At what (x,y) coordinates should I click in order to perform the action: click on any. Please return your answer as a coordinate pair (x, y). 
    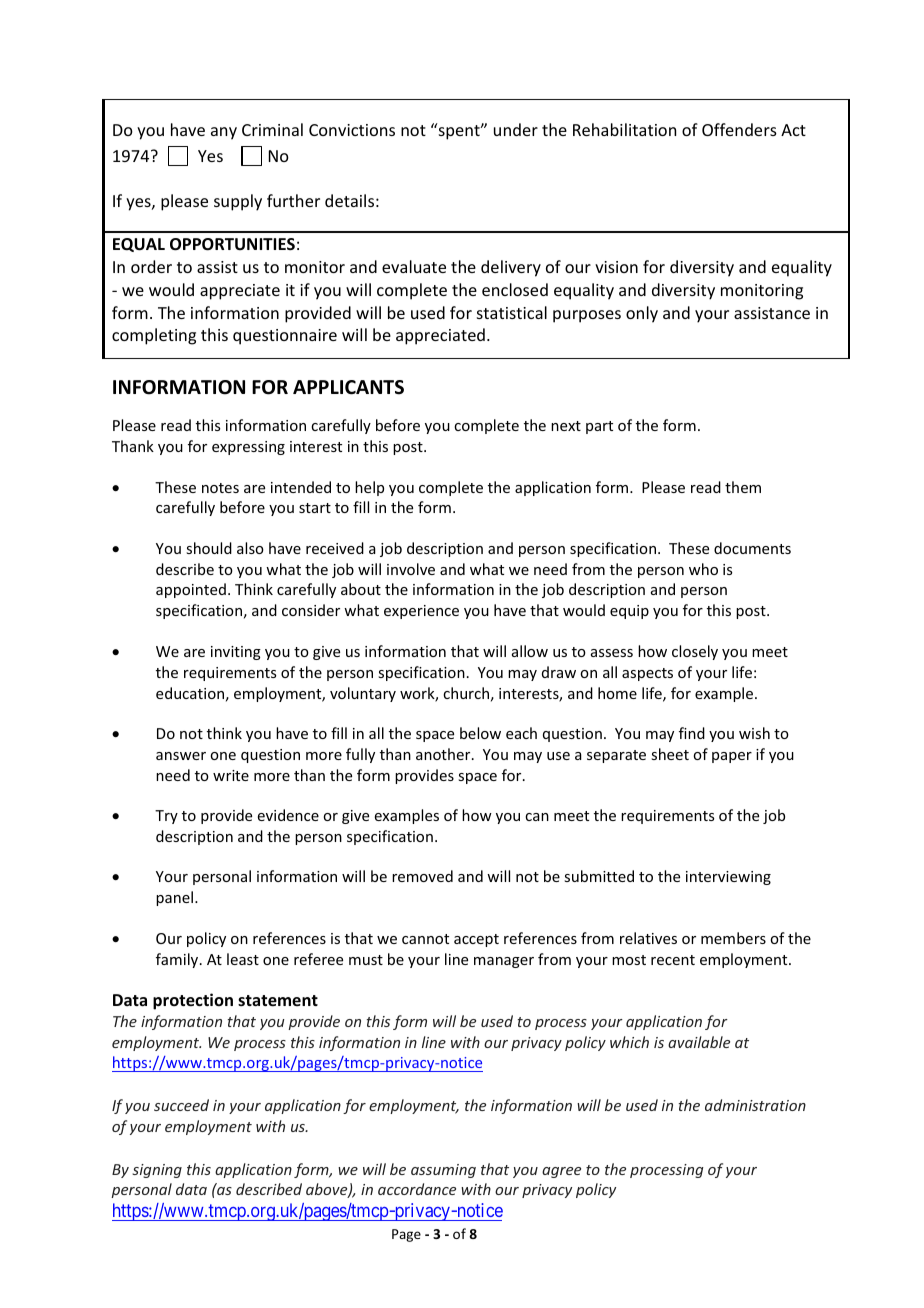
    Looking at the image, I should click on (224, 133).
